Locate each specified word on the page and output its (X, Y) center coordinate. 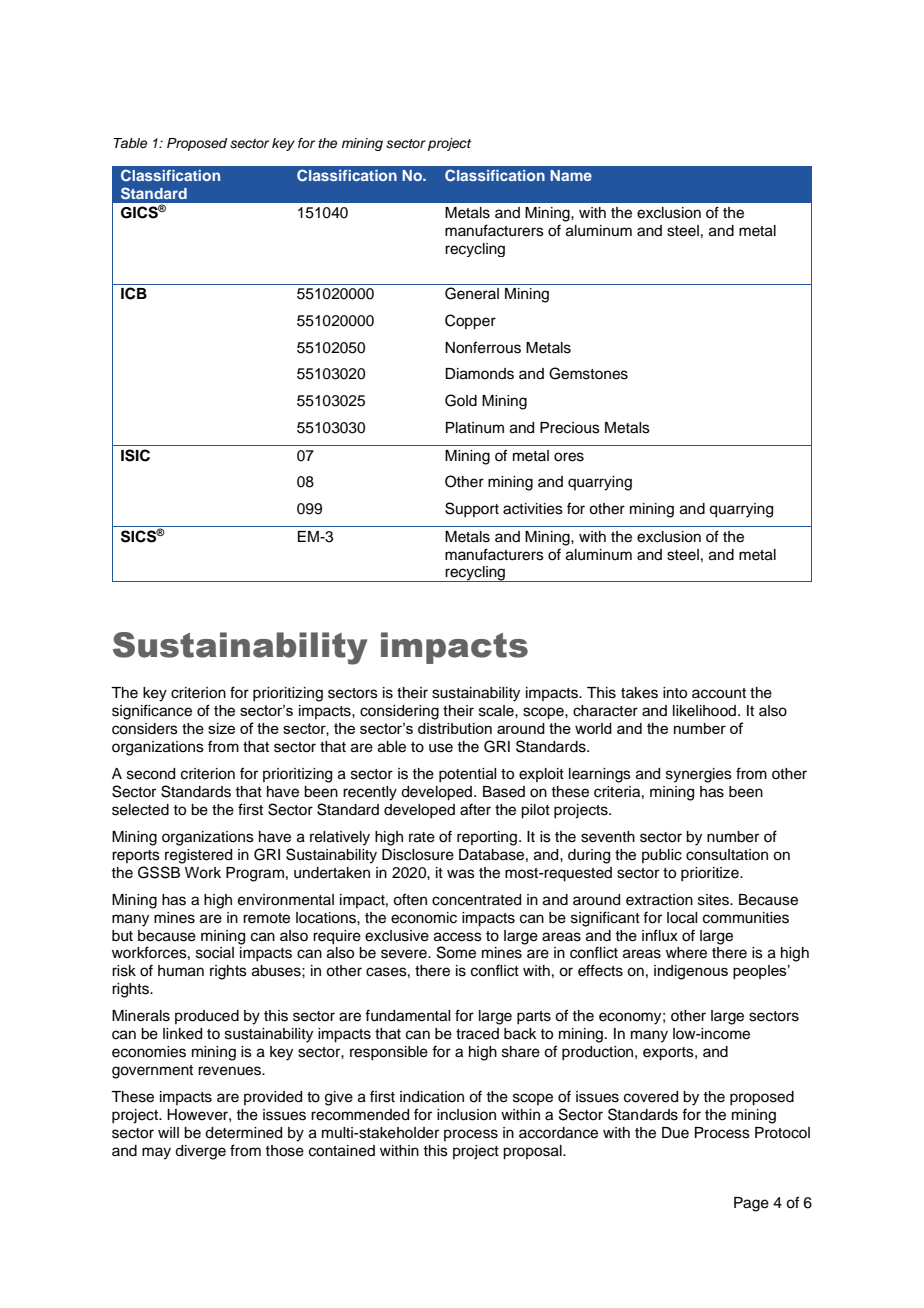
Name (571, 175)
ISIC (135, 455)
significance (152, 712)
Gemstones (588, 373)
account (719, 693)
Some (456, 952)
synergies (699, 775)
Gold (461, 400)
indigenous (691, 972)
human (181, 971)
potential (467, 775)
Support (472, 509)
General (472, 293)
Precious (570, 428)
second (151, 774)
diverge (200, 1152)
